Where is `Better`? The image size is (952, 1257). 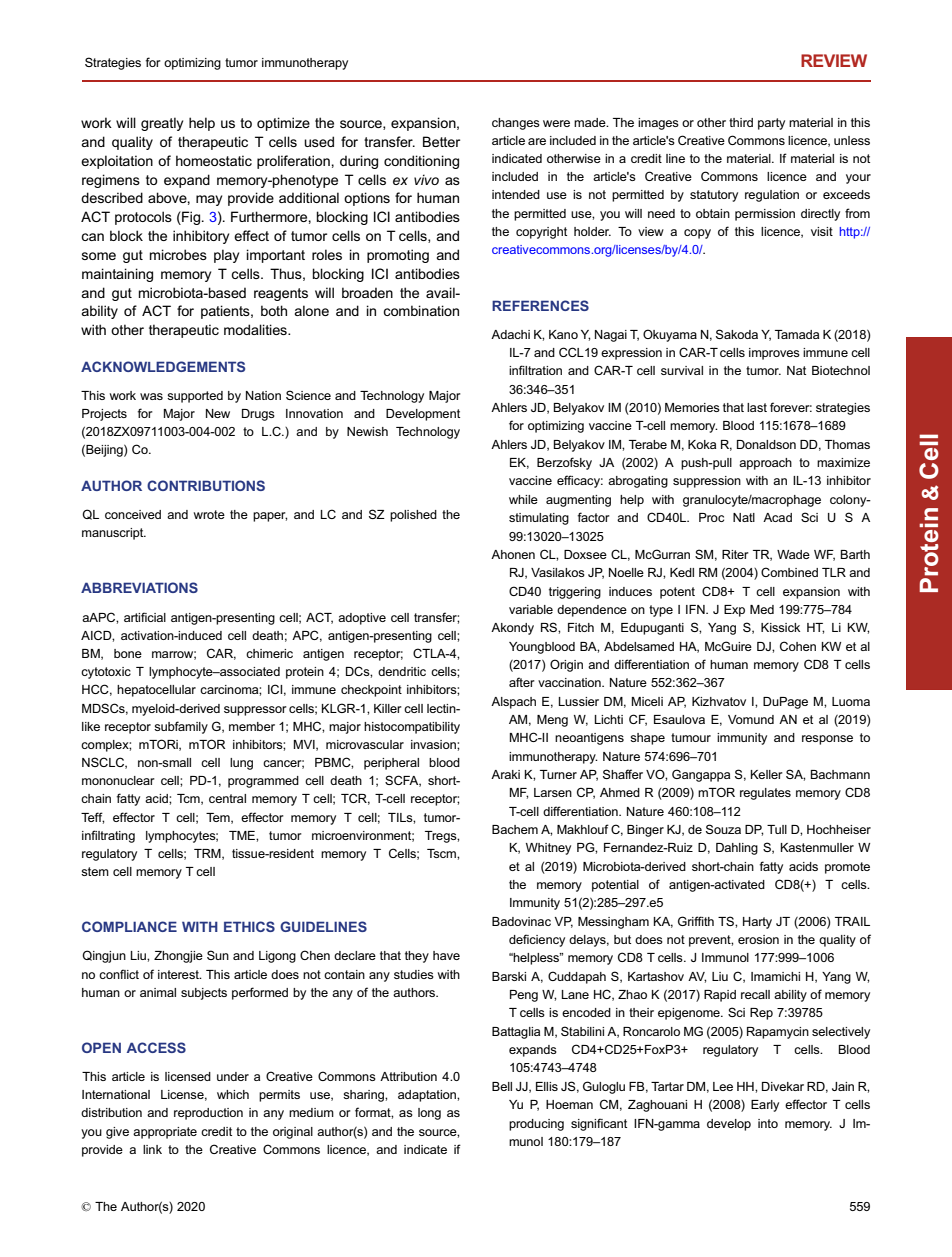
Better is located at coordinates (441, 141).
